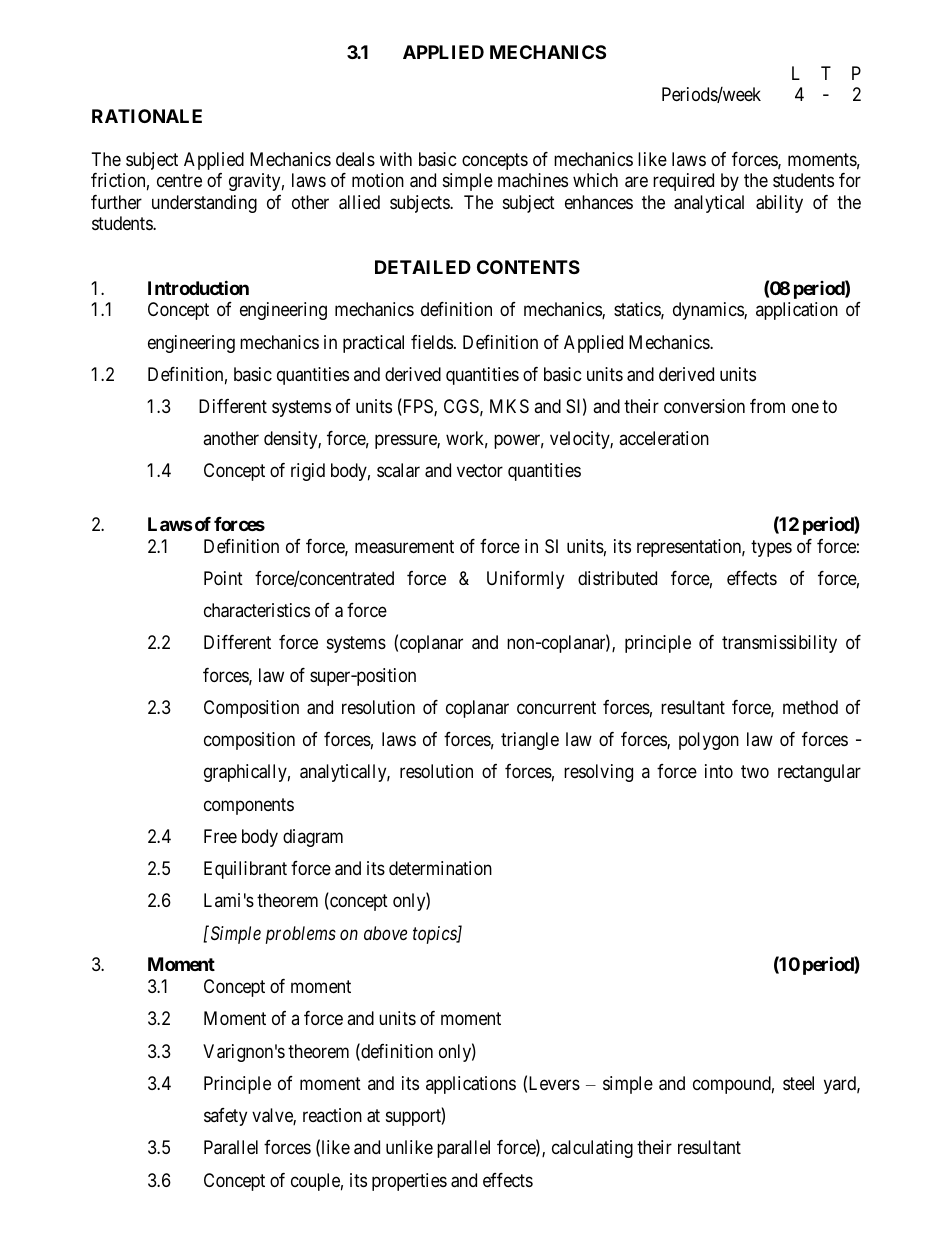  Describe the element at coordinates (798, 1083) in the document. I see `steel` at that location.
